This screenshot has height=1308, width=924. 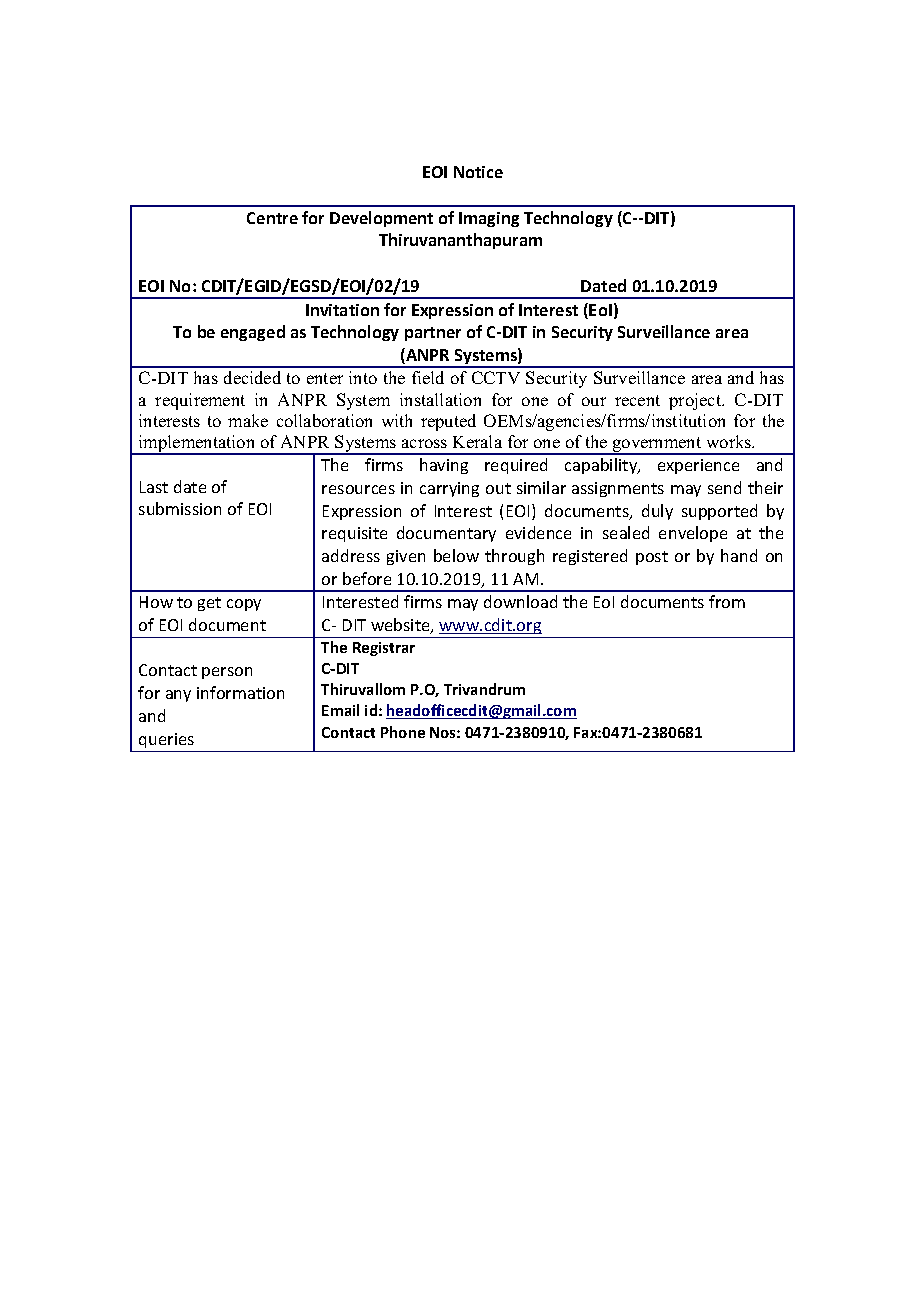 I want to click on carrying, so click(x=449, y=489).
